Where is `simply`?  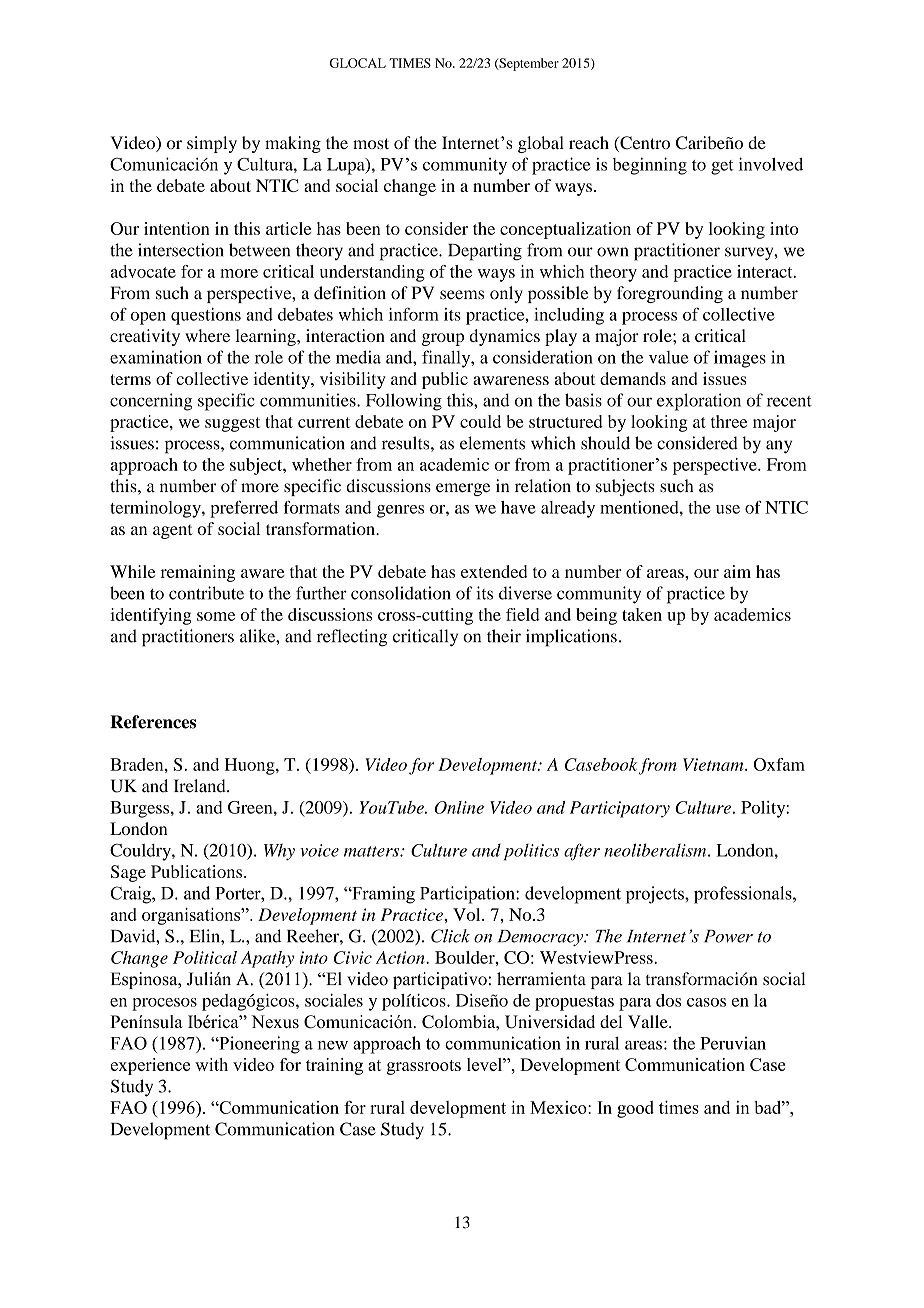
simply is located at coordinates (212, 144).
